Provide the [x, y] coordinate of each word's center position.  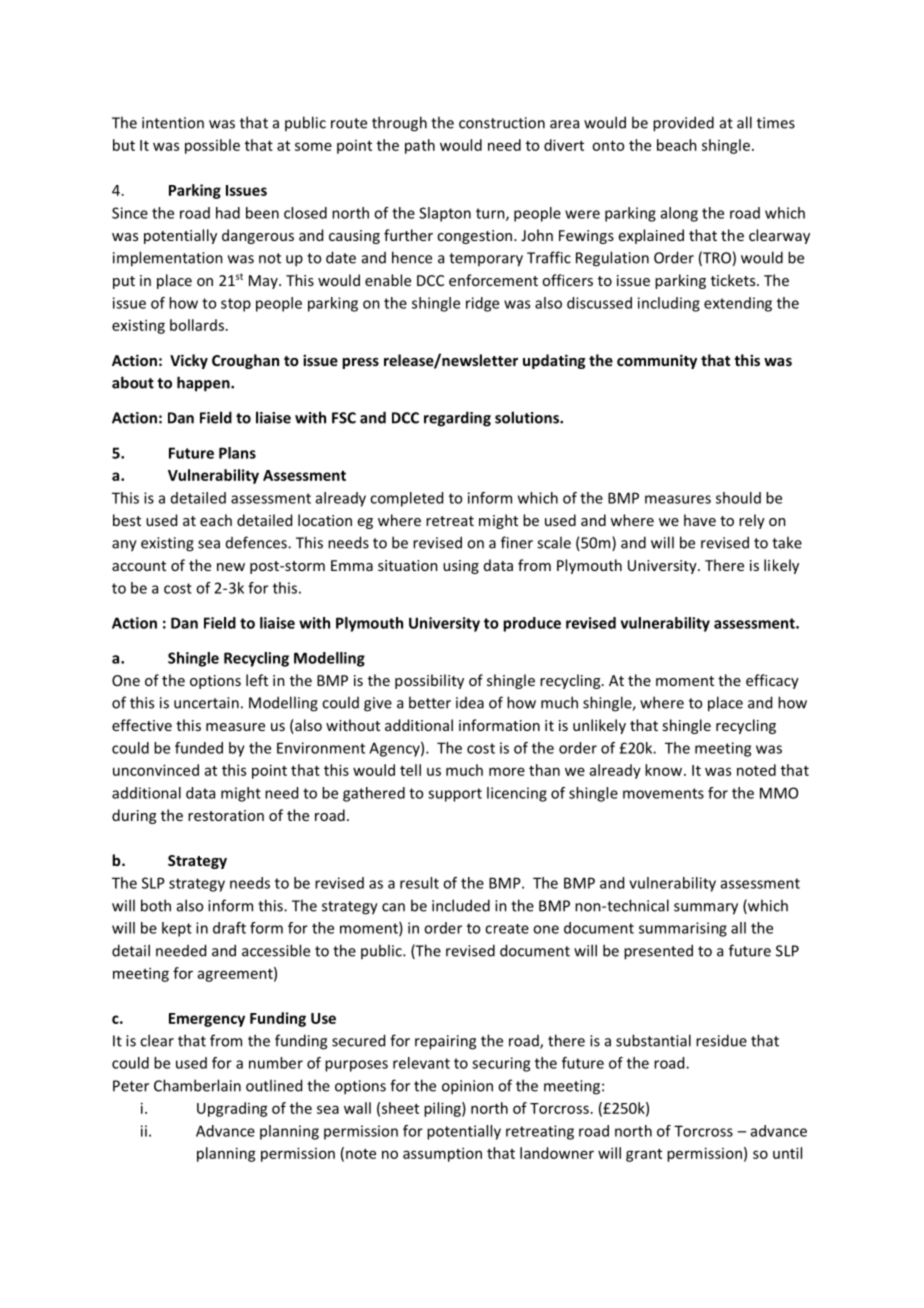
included [461, 905]
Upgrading [232, 1109]
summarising [683, 929]
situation [408, 565]
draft [229, 928]
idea [470, 703]
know [665, 770]
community [657, 361]
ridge [482, 304]
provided [683, 124]
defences [257, 542]
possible [212, 146]
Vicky [189, 361]
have [700, 520]
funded [199, 748]
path [420, 146]
